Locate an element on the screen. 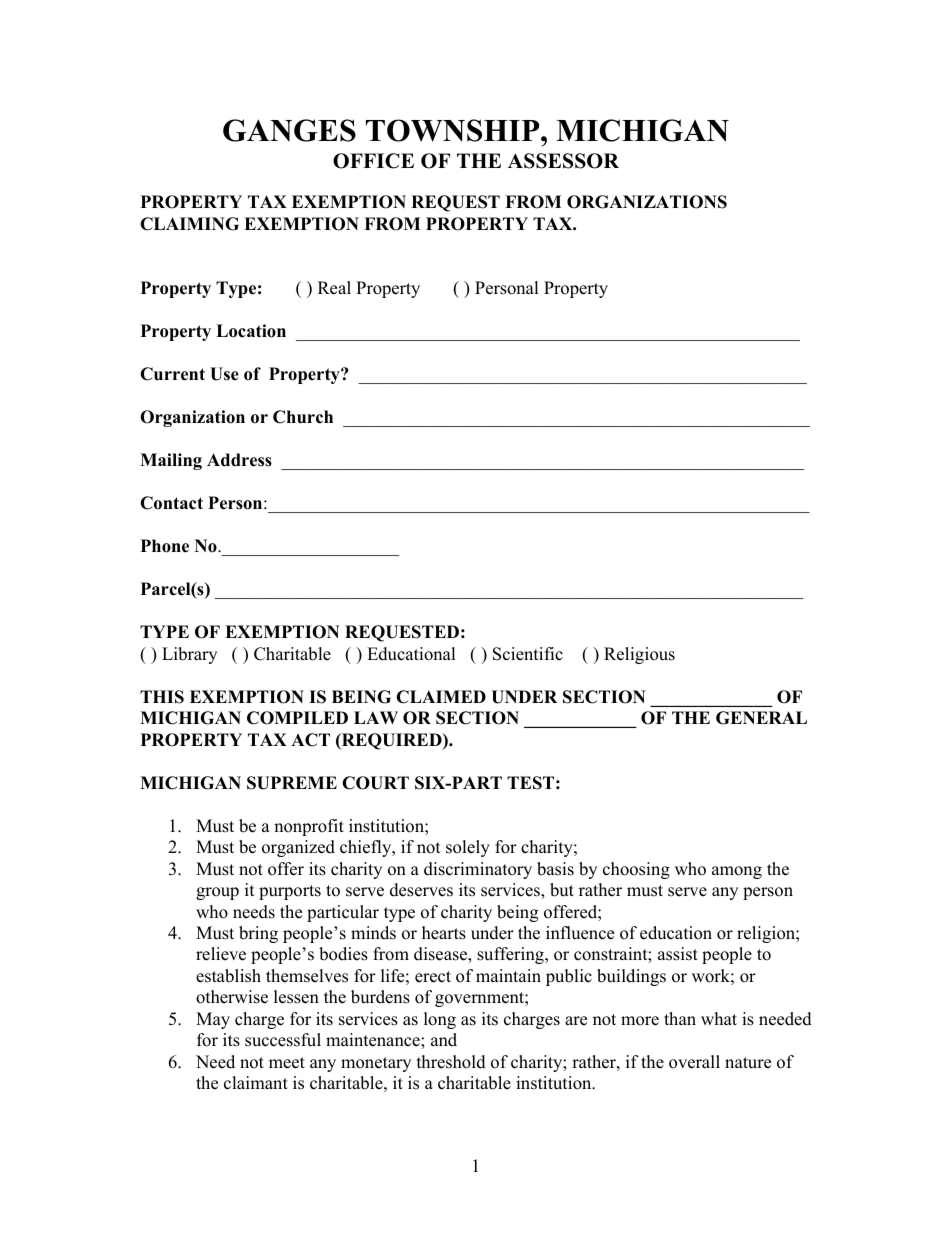  organized is located at coordinates (298, 848).
